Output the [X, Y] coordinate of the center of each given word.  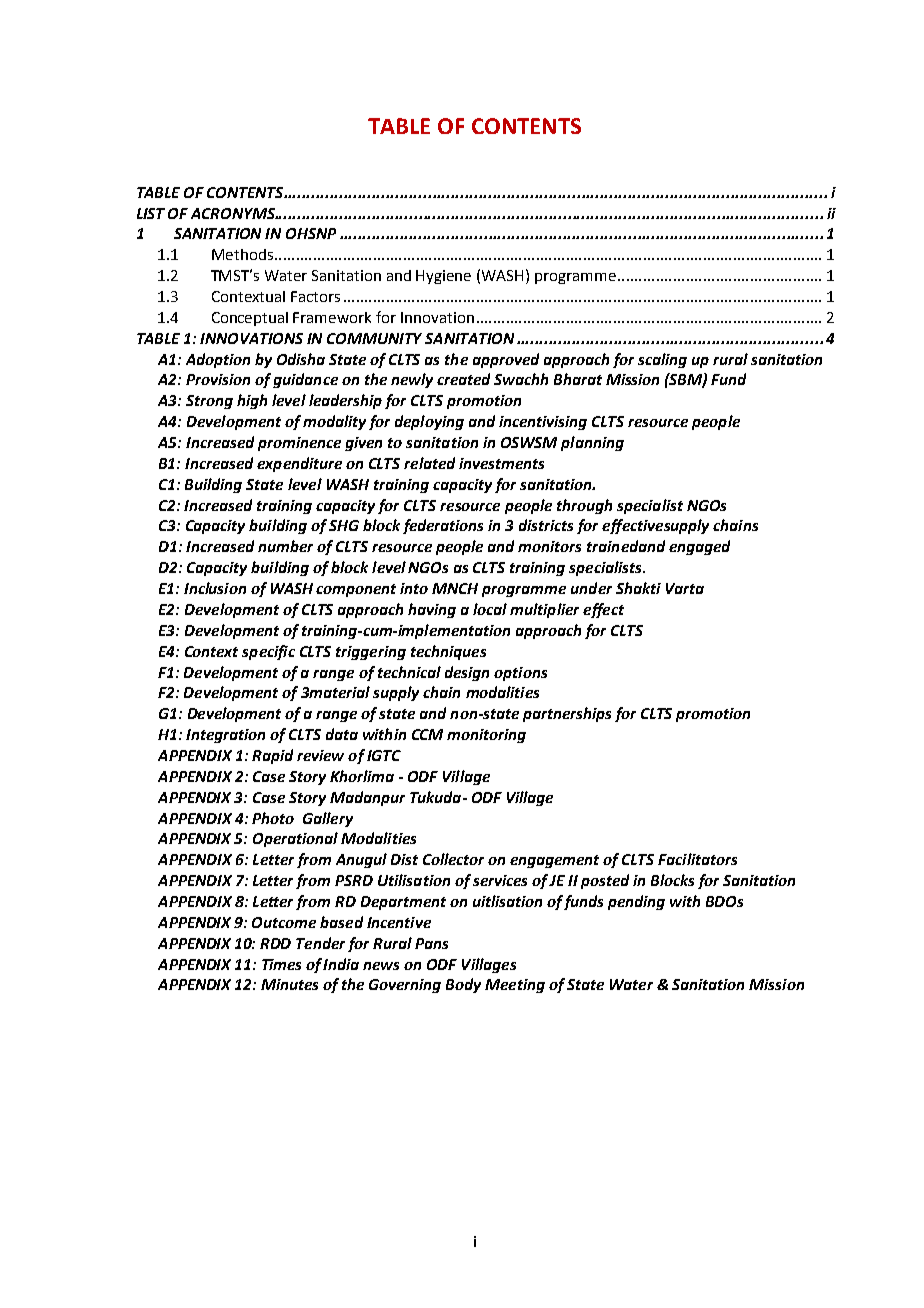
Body [463, 985]
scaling [662, 360]
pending [636, 902]
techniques [448, 652]
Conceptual [250, 319]
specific [268, 652]
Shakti [638, 588]
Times [281, 964]
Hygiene [443, 277]
